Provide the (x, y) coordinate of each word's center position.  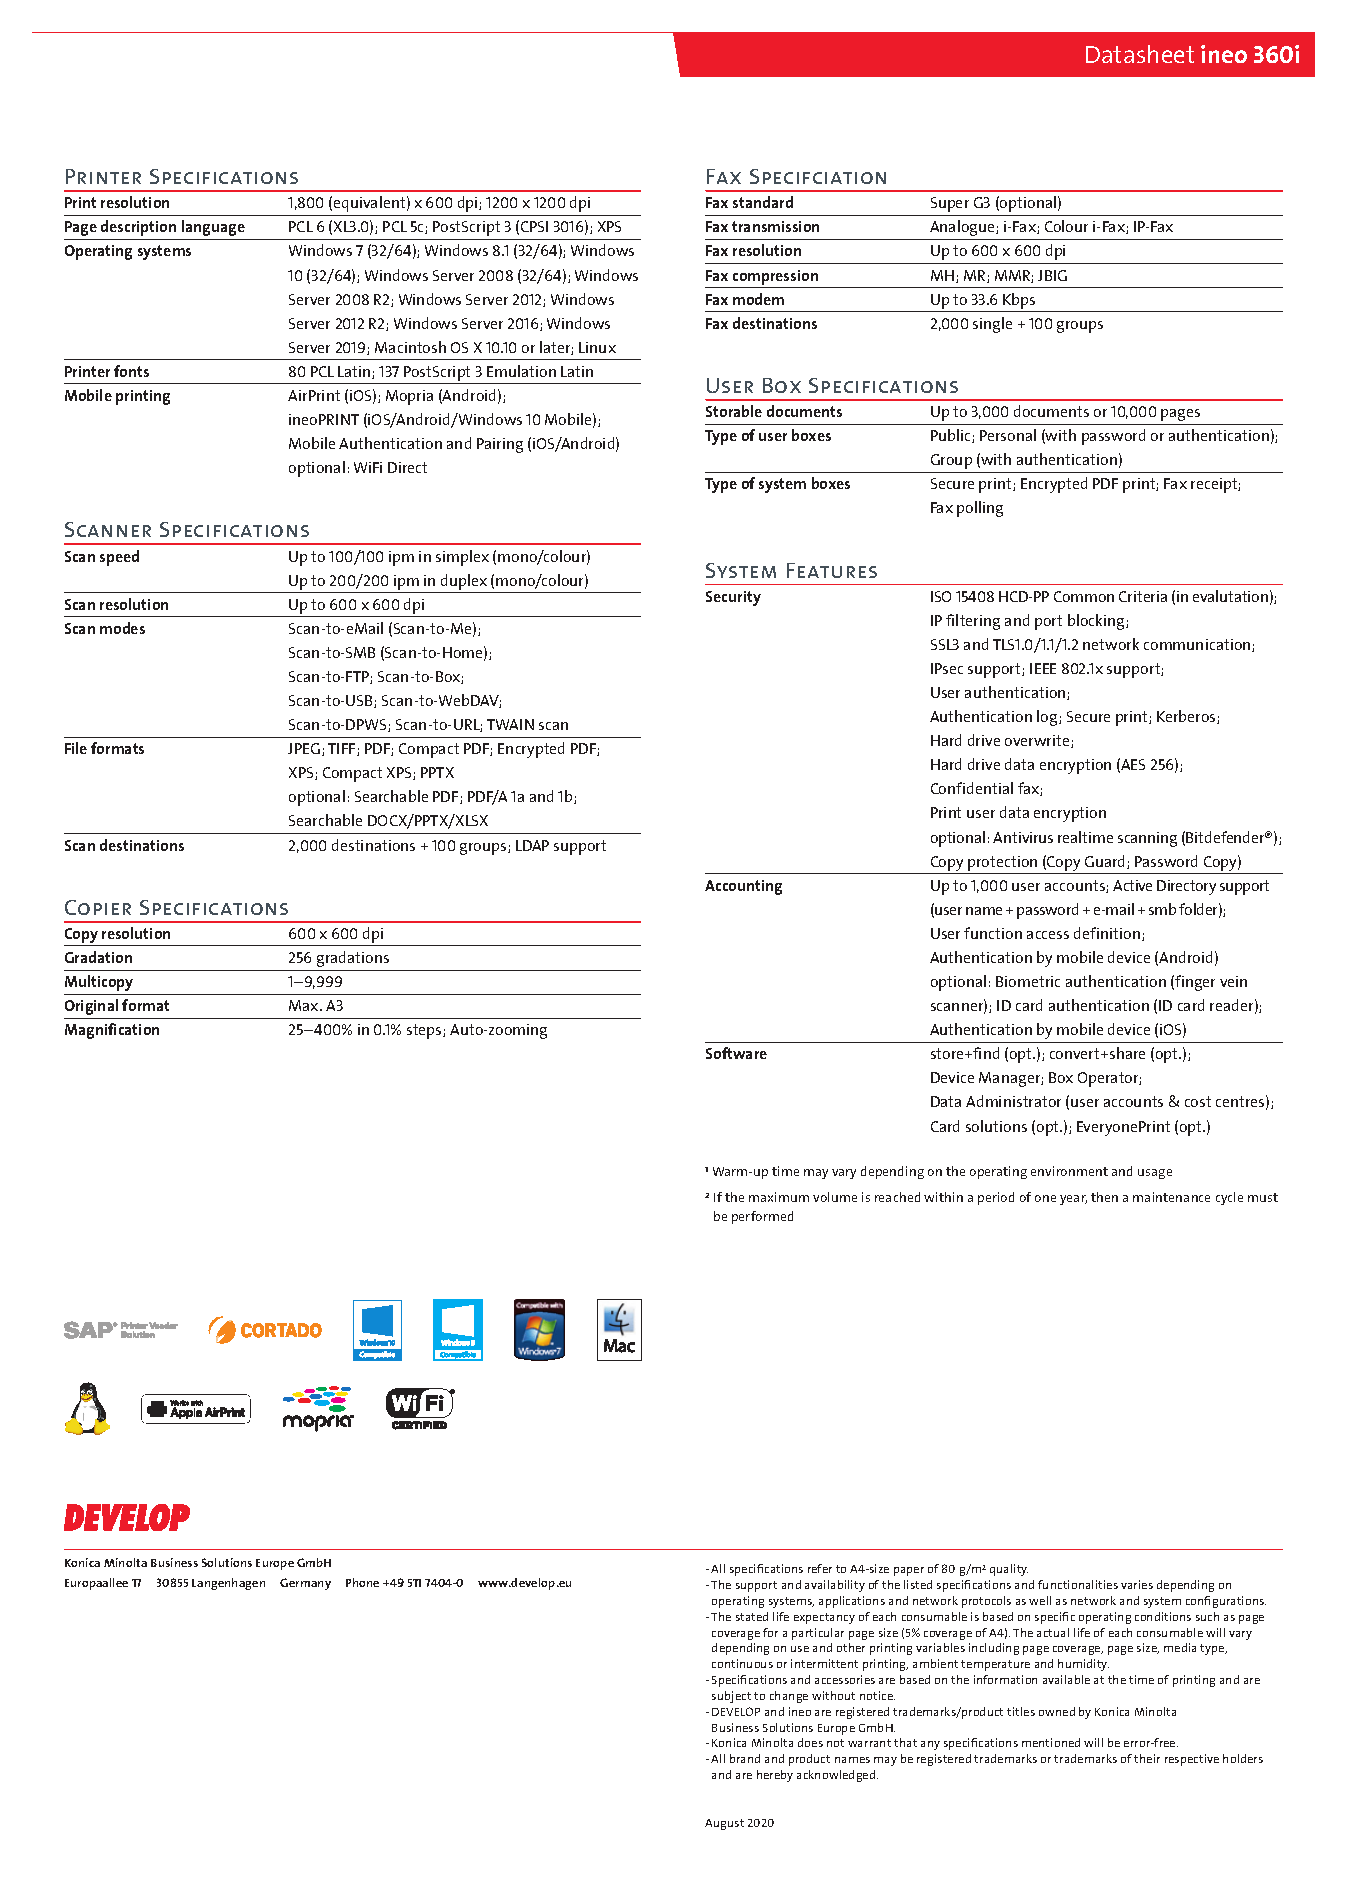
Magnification (112, 1031)
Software (736, 1053)
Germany (305, 1584)
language (213, 228)
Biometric (1028, 981)
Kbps (1019, 301)
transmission (775, 226)
